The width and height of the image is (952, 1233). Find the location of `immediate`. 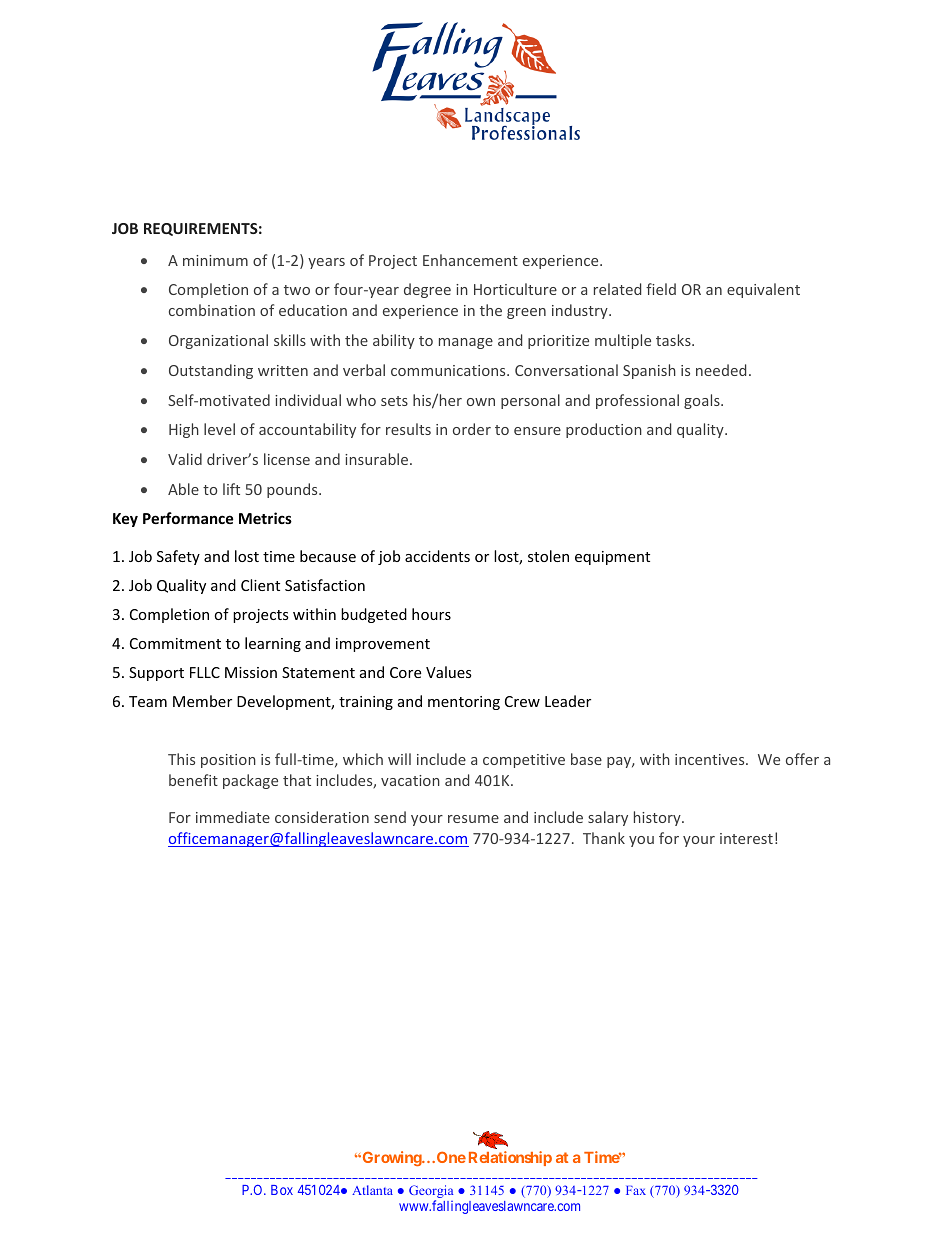

immediate is located at coordinates (233, 817).
